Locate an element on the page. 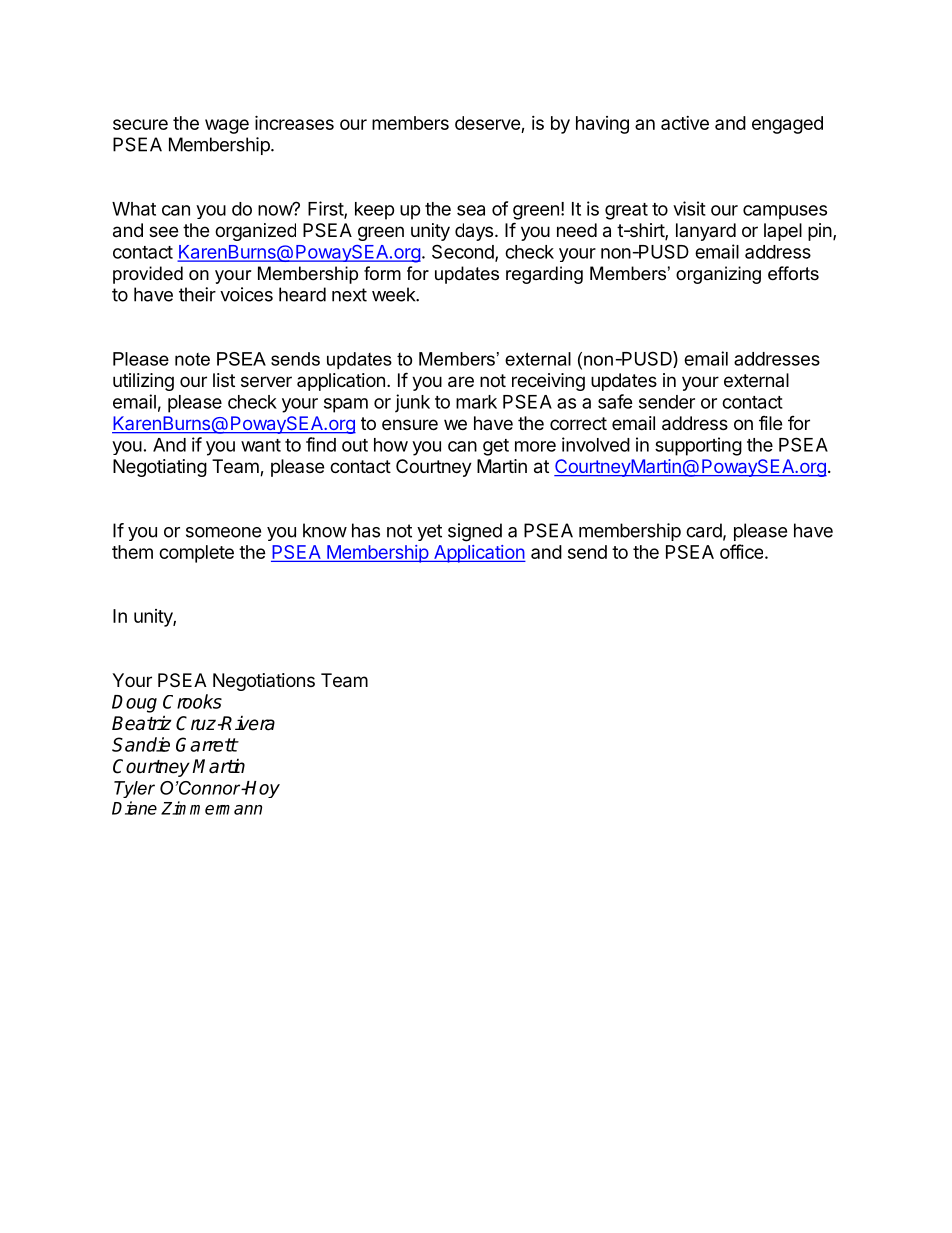 This image has height=1233, width=952. deserve is located at coordinates (488, 123).
